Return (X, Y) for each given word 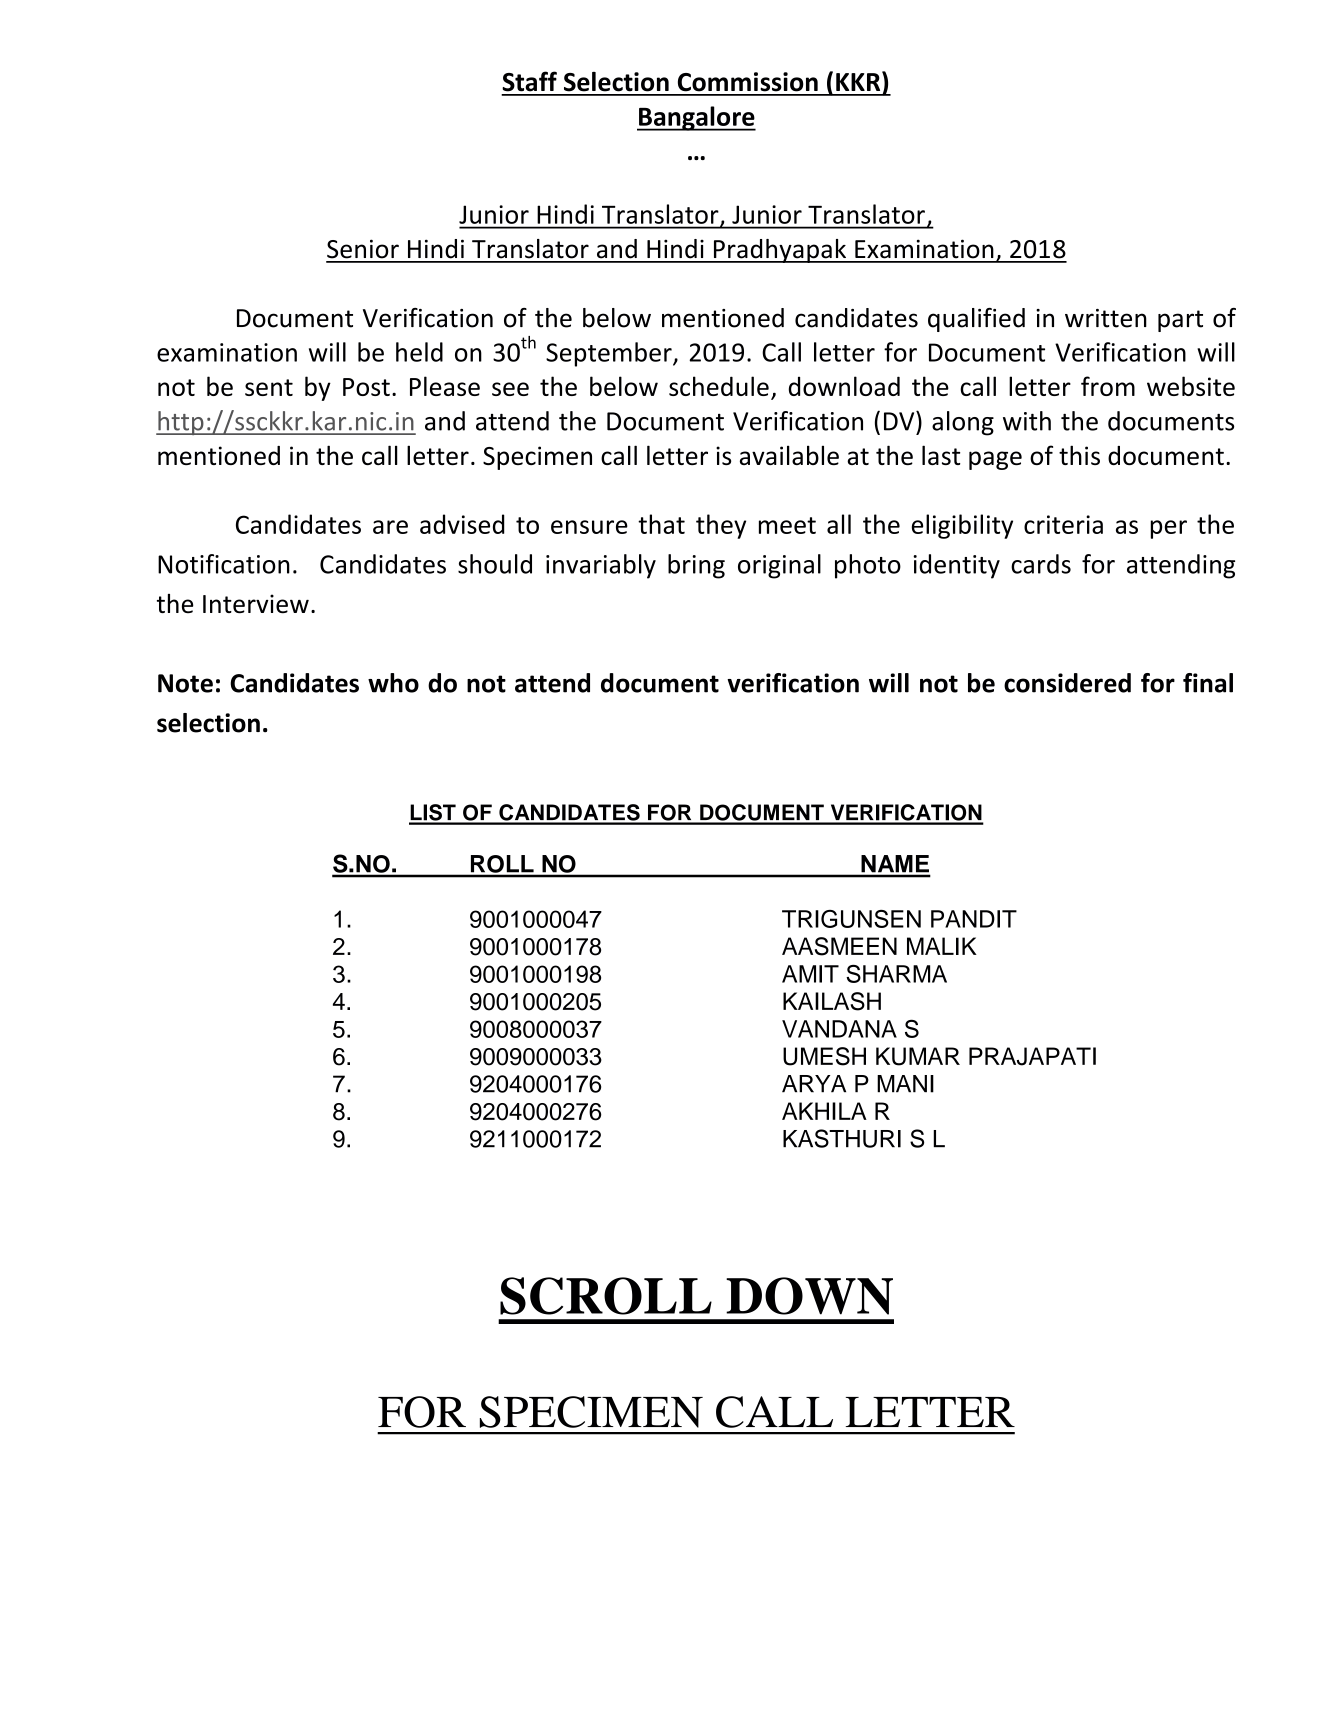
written (1106, 318)
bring (696, 566)
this (1079, 455)
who (393, 683)
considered (1067, 683)
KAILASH (832, 1001)
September (610, 354)
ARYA (814, 1084)
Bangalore (696, 118)
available (789, 455)
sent (269, 387)
